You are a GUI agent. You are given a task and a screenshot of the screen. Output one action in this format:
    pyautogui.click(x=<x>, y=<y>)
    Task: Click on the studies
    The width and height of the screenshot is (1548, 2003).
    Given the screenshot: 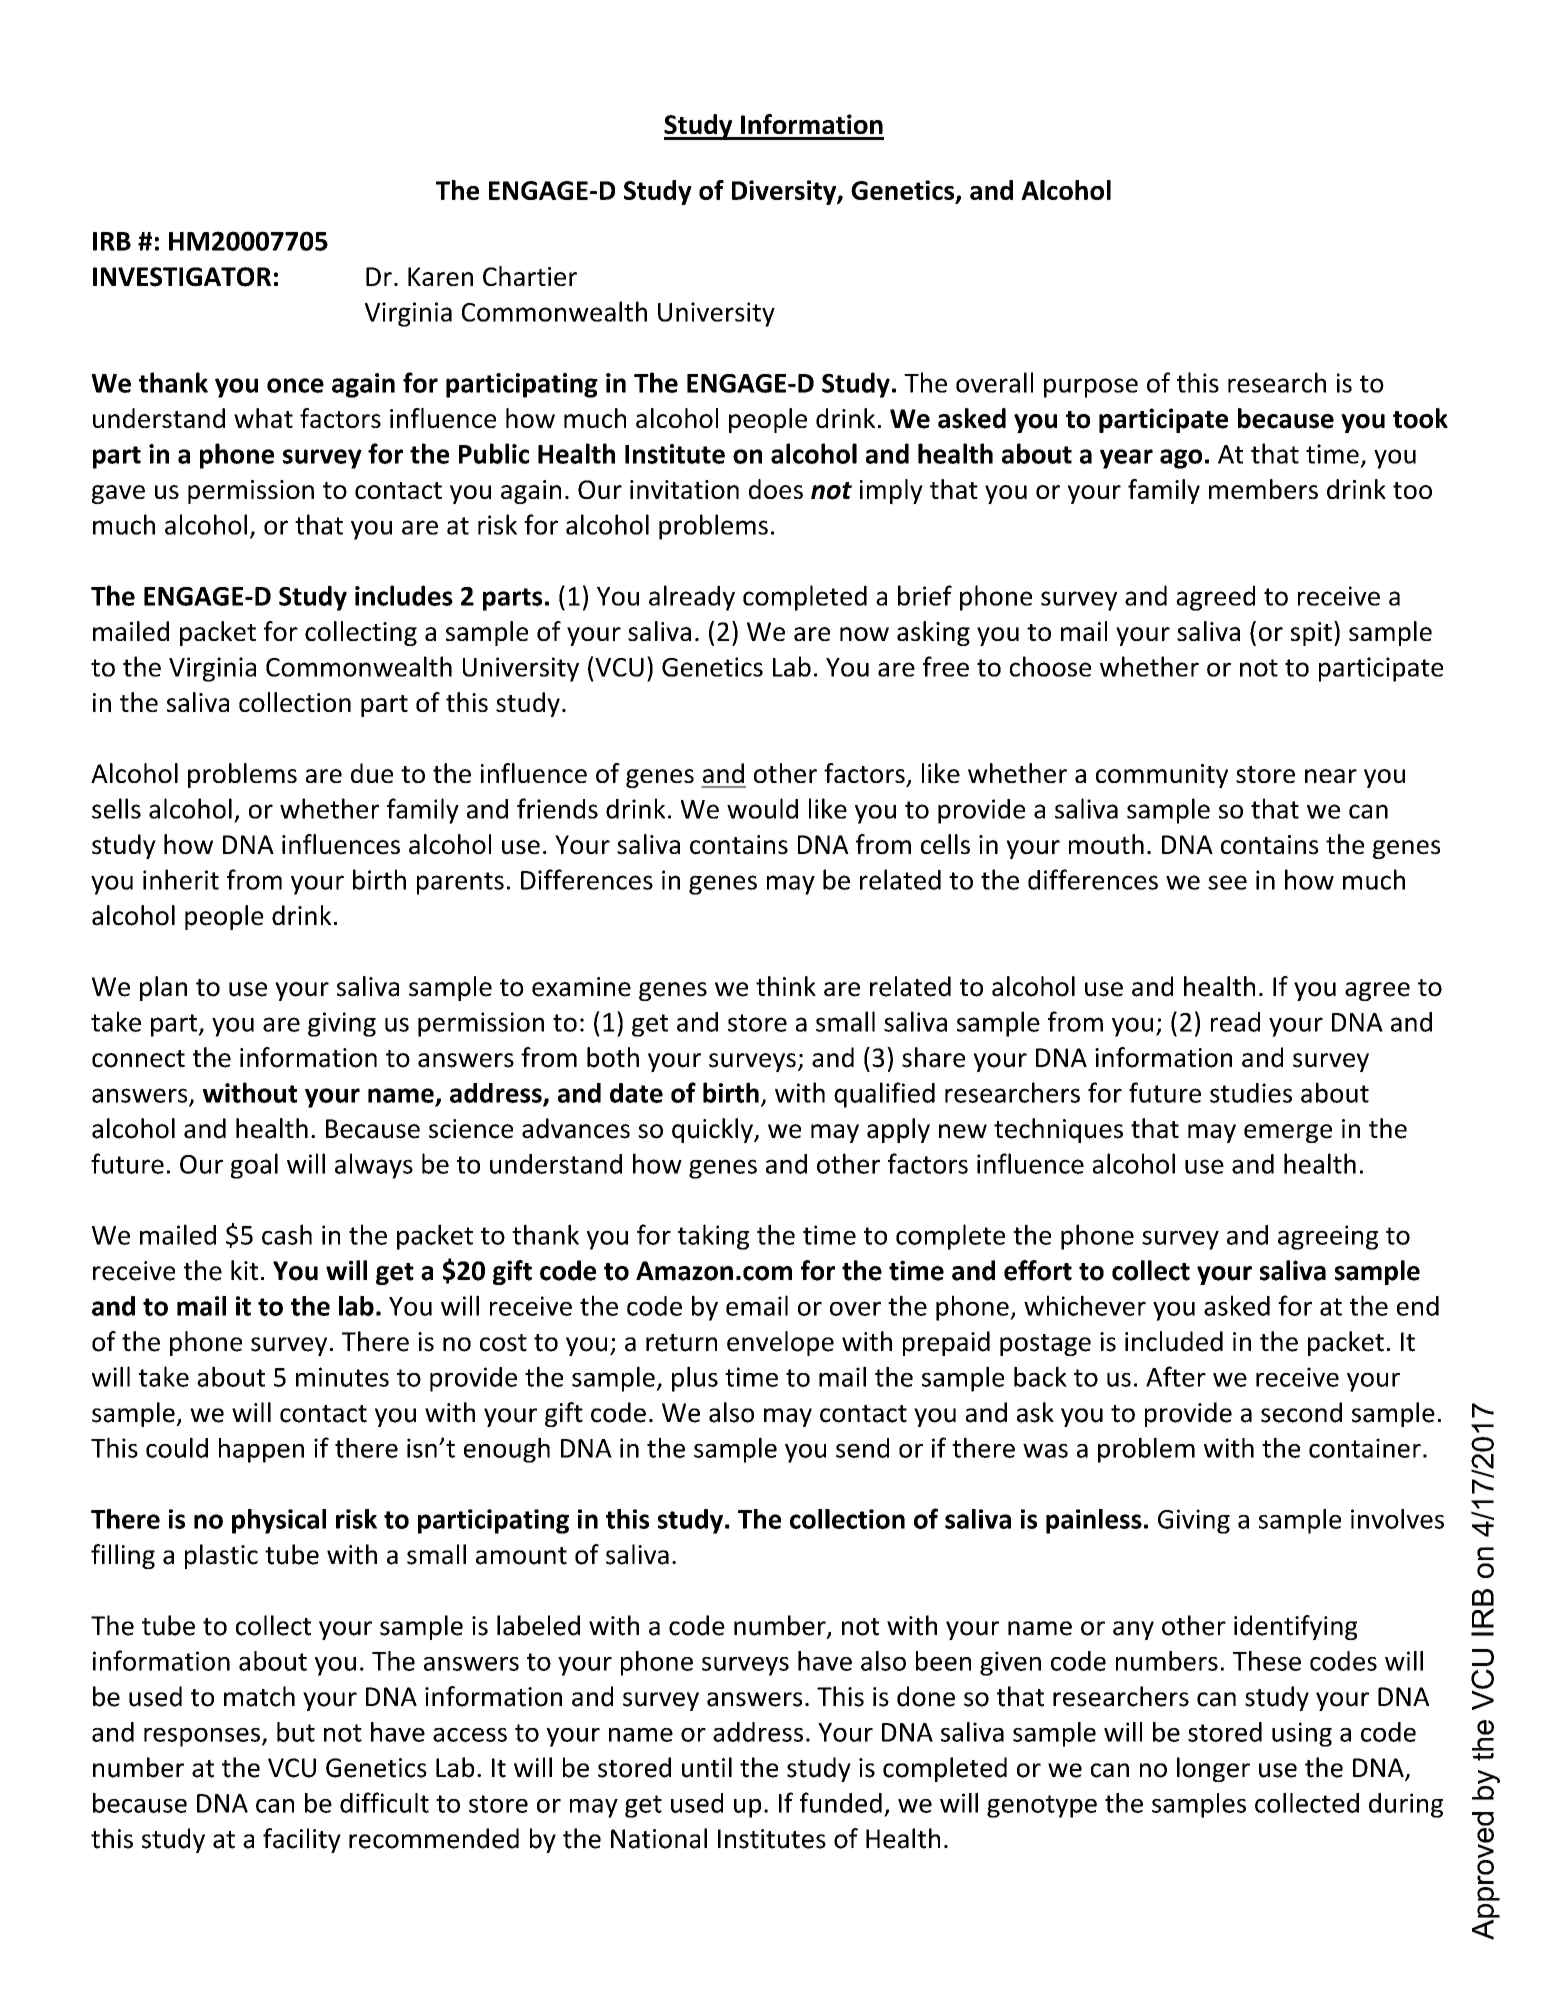 What is the action you would take?
    pyautogui.click(x=1251, y=1093)
